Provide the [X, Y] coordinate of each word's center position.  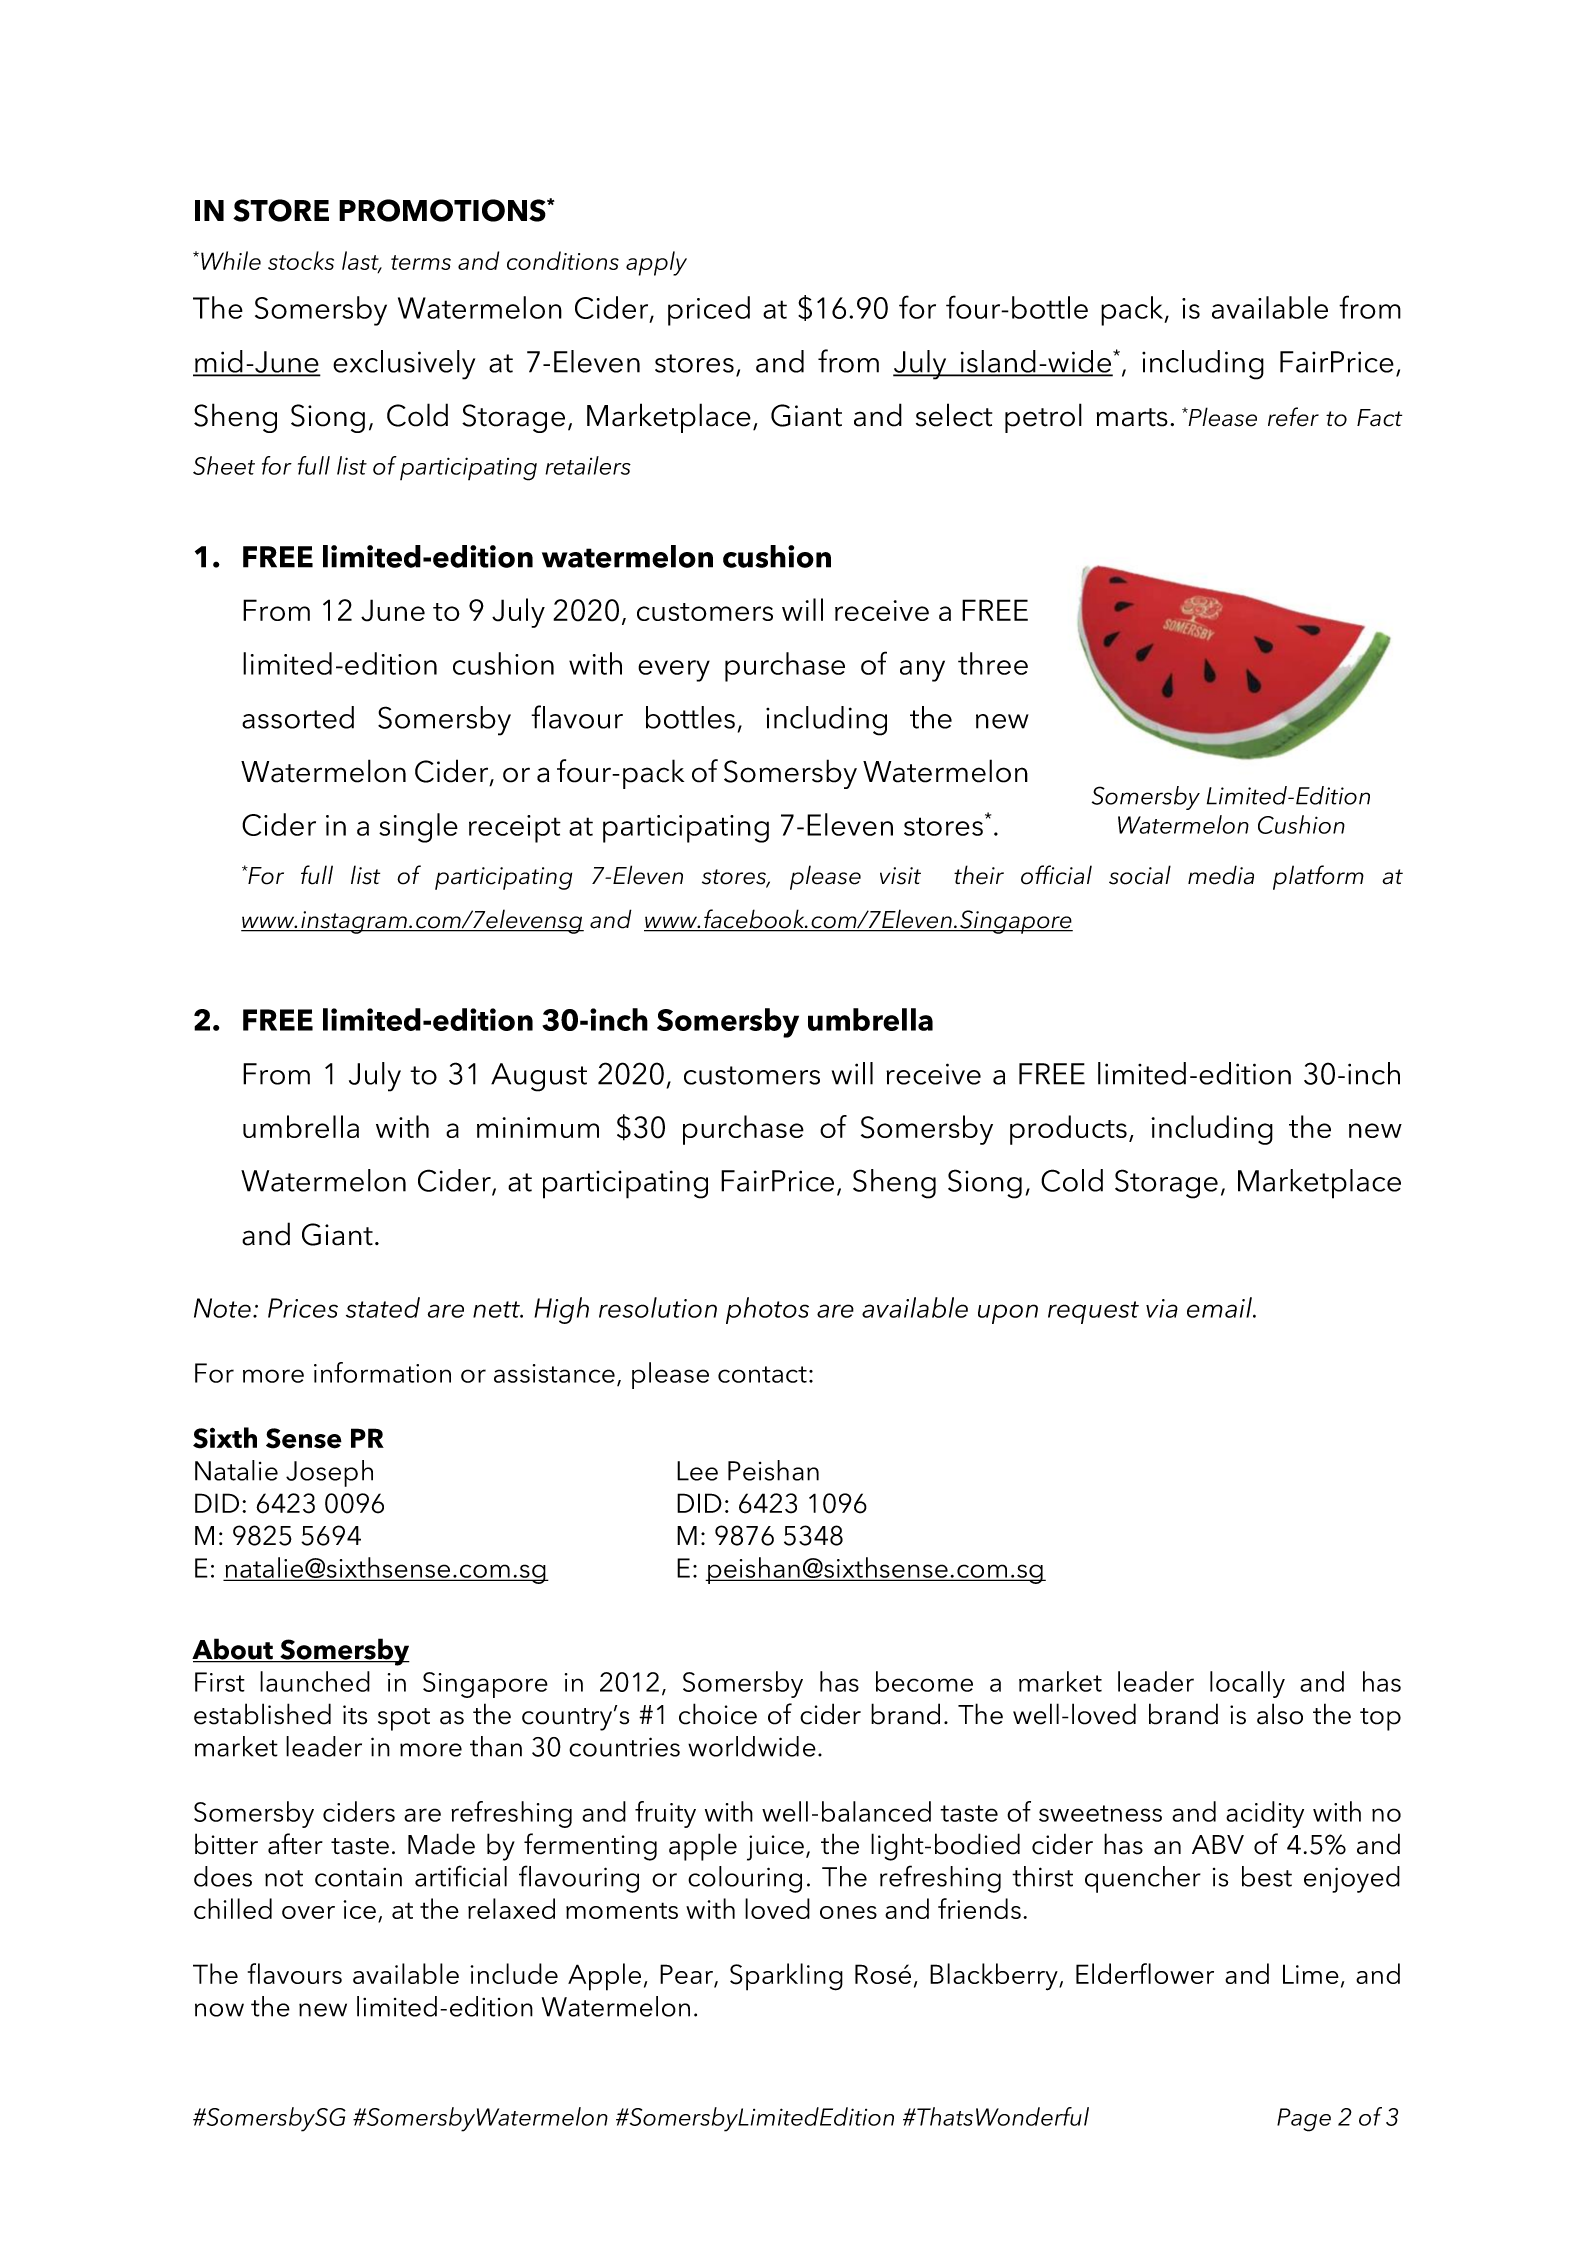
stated [383, 1307]
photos [767, 1310]
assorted [298, 717]
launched [315, 1681]
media [1221, 875]
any [922, 671]
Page [1304, 2120]
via [1162, 1308]
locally [1247, 1684]
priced [709, 311]
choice [718, 1714]
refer [1293, 417]
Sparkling [786, 1977]
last [361, 262]
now [219, 2010]
